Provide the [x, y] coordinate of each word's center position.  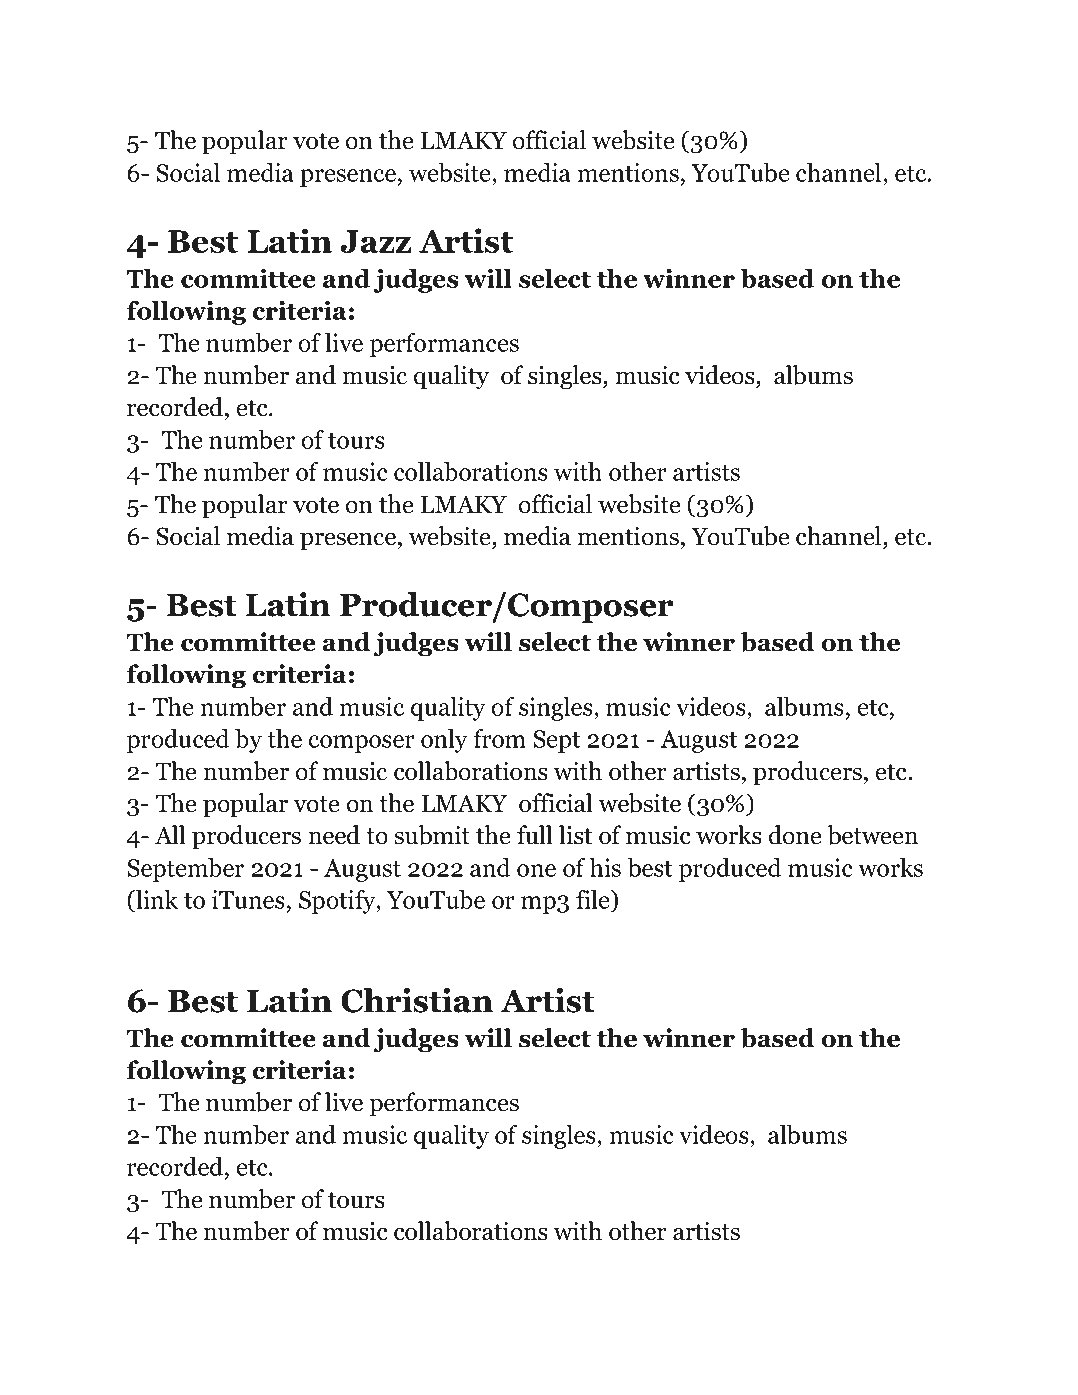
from [500, 738]
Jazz [375, 241]
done [795, 835]
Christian [417, 1000]
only [444, 741]
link [156, 899]
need [334, 835]
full [535, 835]
